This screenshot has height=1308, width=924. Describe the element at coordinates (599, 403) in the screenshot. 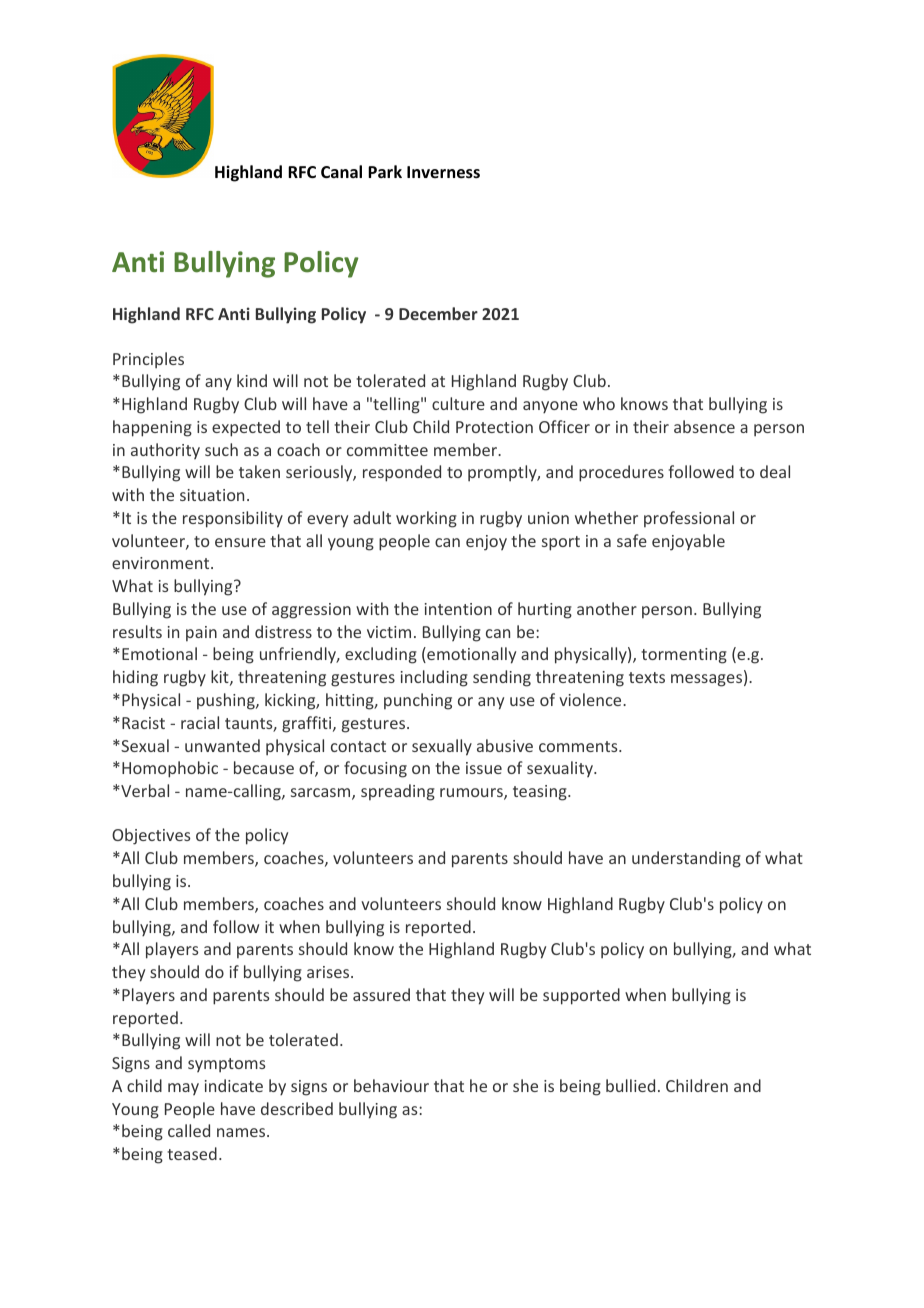

I see `who` at that location.
